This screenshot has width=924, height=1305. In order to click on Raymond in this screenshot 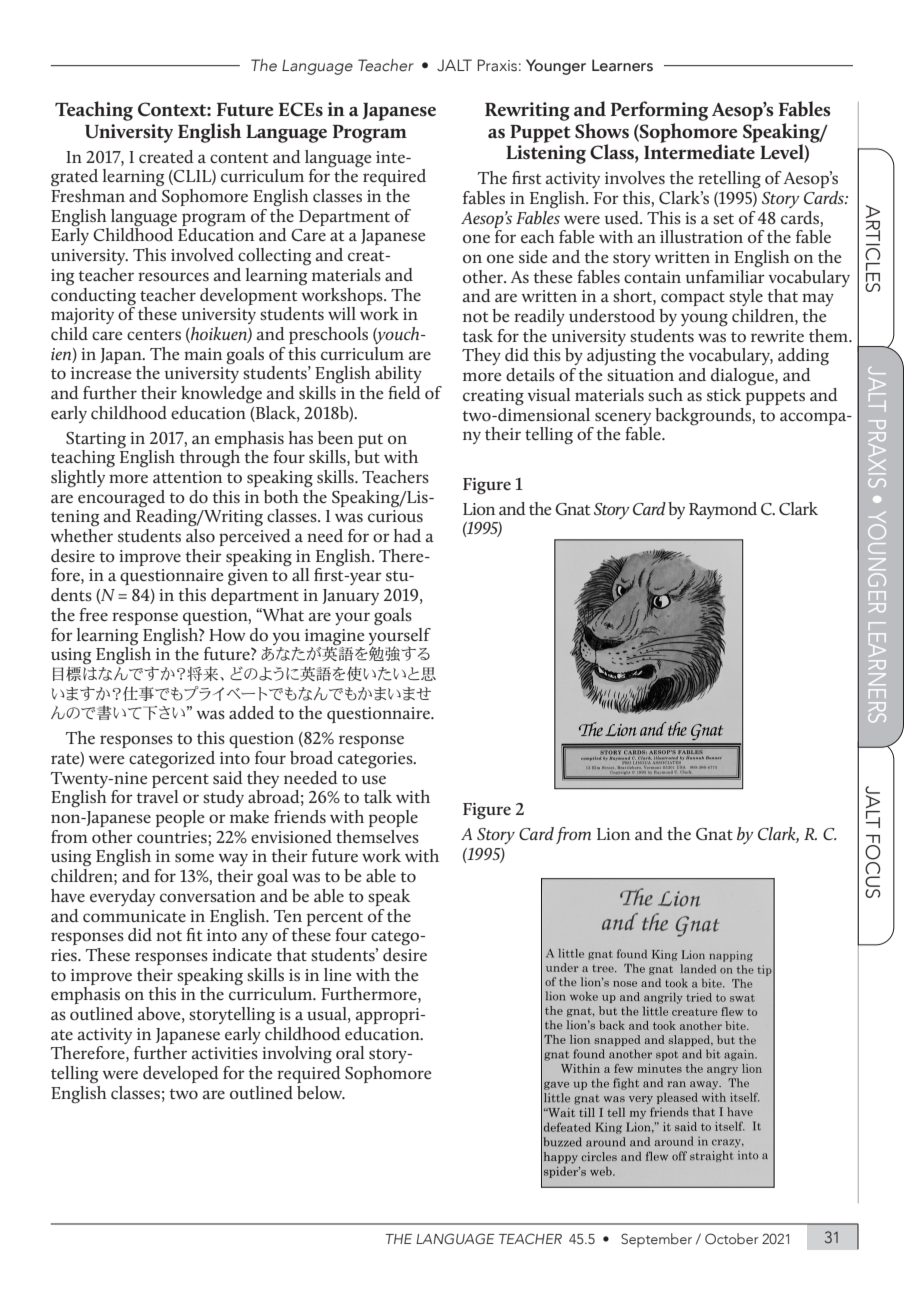, I will do `click(723, 510)`.
